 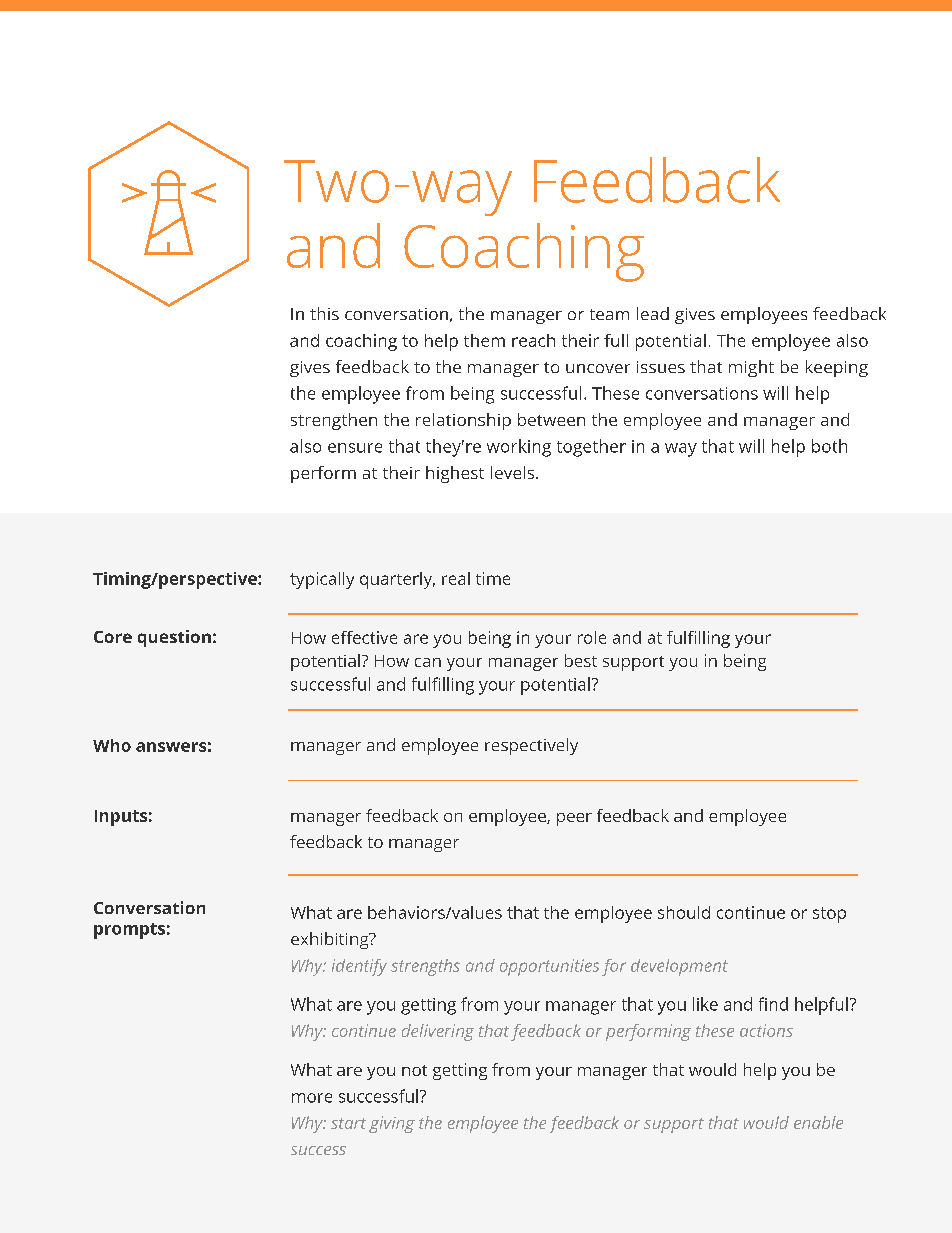 I want to click on not, so click(x=414, y=1070).
